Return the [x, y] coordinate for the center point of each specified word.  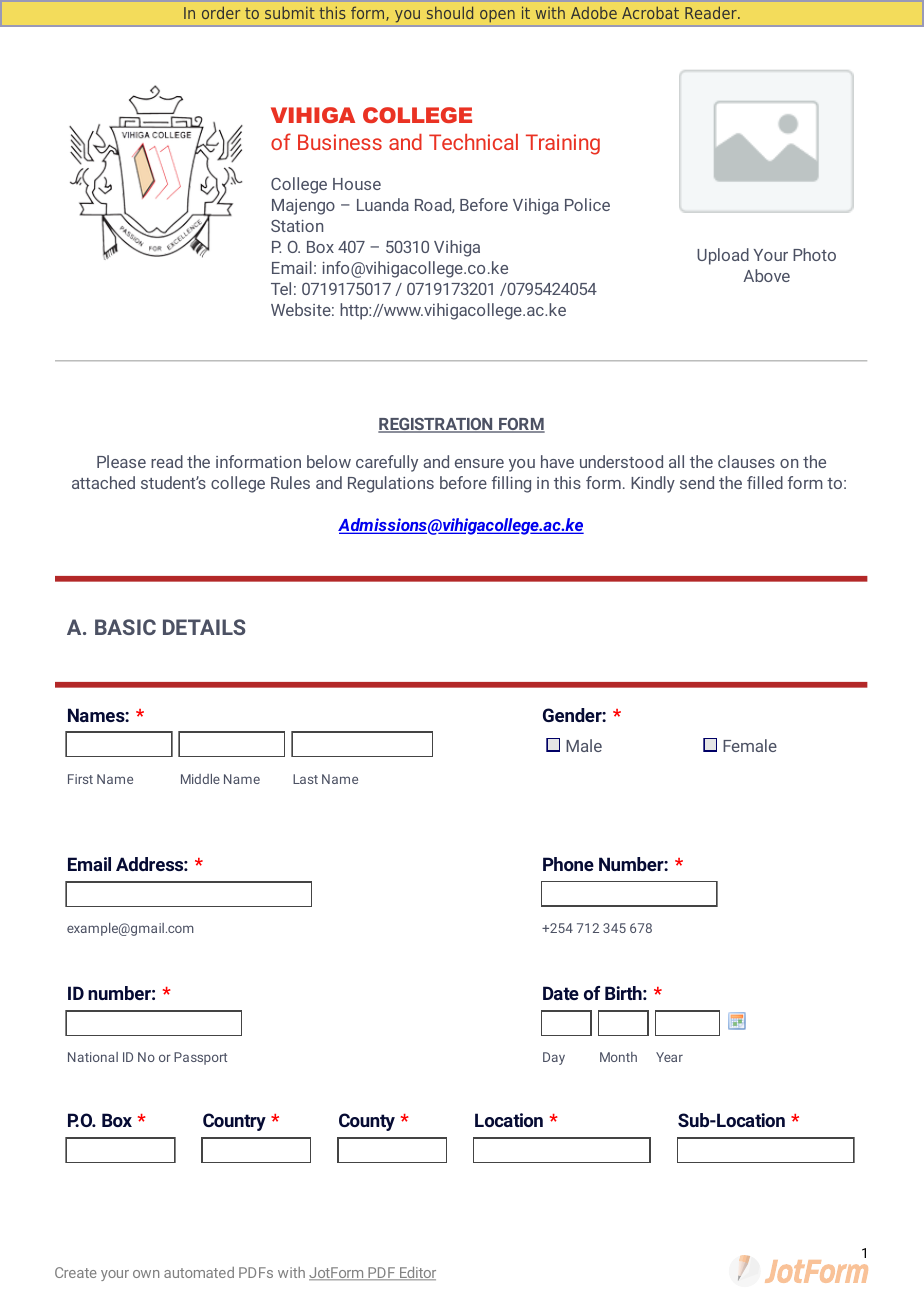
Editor [417, 1273]
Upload [723, 256]
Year [669, 1057]
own [146, 1274]
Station [297, 226]
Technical [473, 142]
